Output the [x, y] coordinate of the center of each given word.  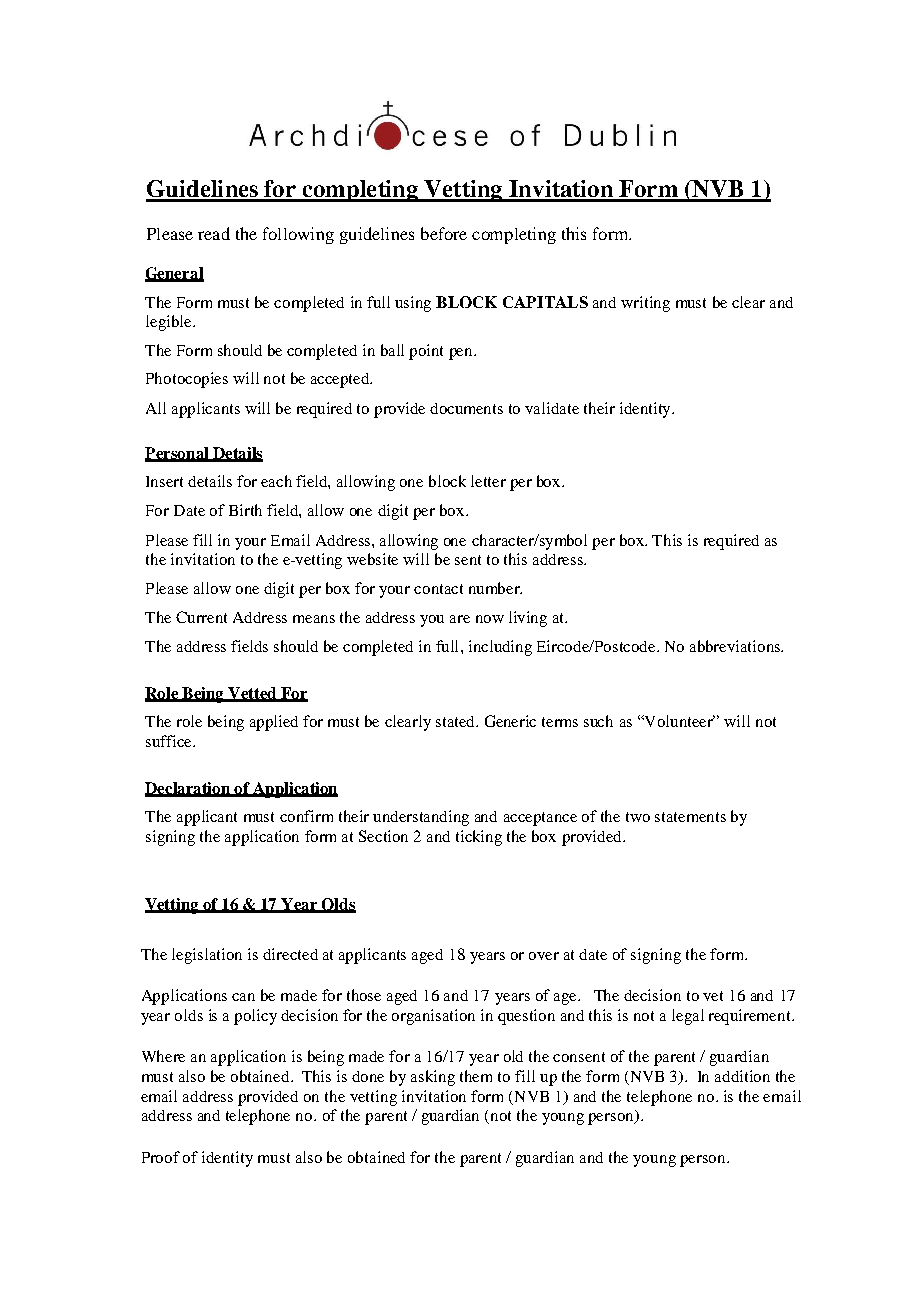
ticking [479, 838]
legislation [207, 956]
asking [433, 1078]
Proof [161, 1157]
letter [488, 481]
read [214, 233]
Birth [245, 510]
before [444, 233]
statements [690, 817]
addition [742, 1076]
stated [456, 721]
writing [645, 304]
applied [274, 723]
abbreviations [736, 646]
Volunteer [678, 721]
